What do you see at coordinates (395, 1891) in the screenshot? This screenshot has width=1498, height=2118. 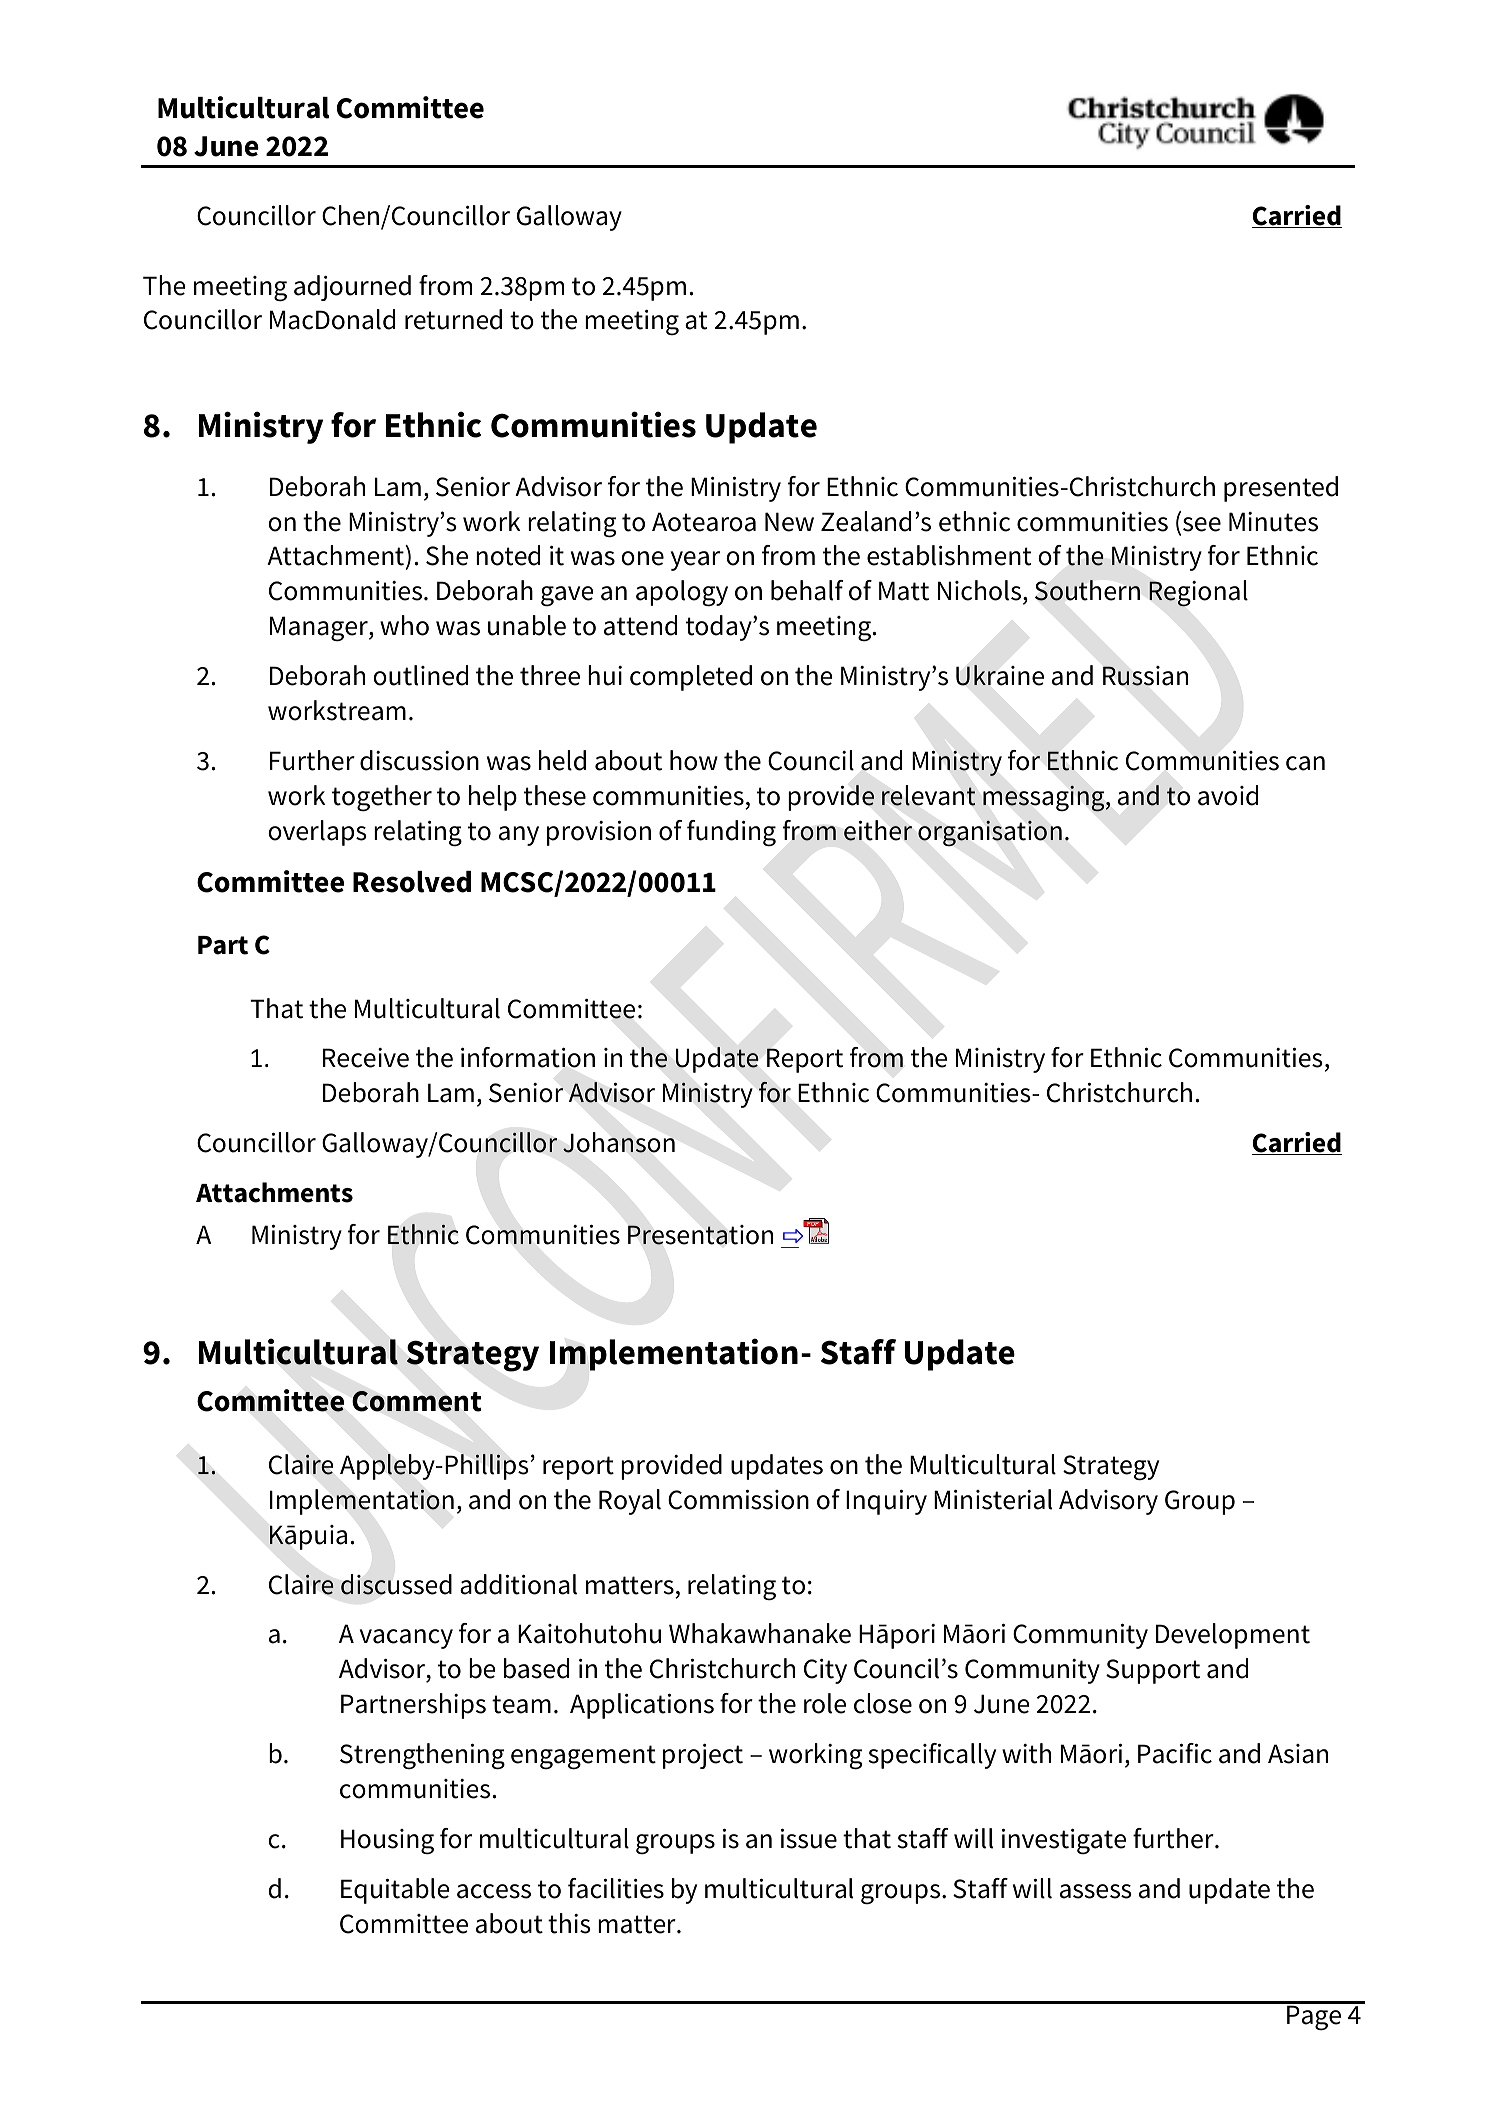 I see `Equitable` at bounding box center [395, 1891].
